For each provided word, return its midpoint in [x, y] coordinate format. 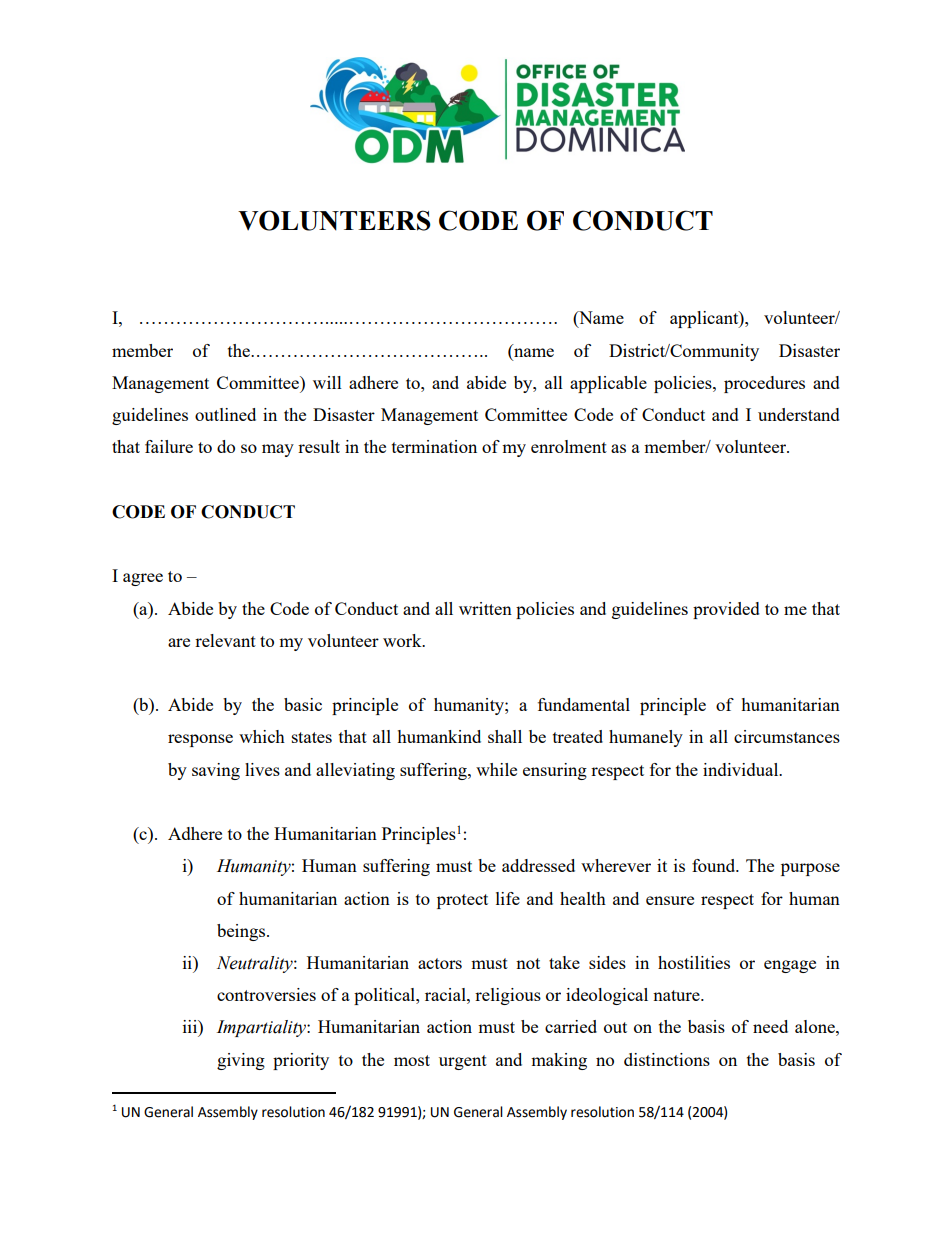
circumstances [787, 736]
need [770, 1026]
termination [434, 446]
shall [505, 736]
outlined [225, 414]
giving [241, 1061]
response [200, 740]
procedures [764, 384]
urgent [463, 1062]
